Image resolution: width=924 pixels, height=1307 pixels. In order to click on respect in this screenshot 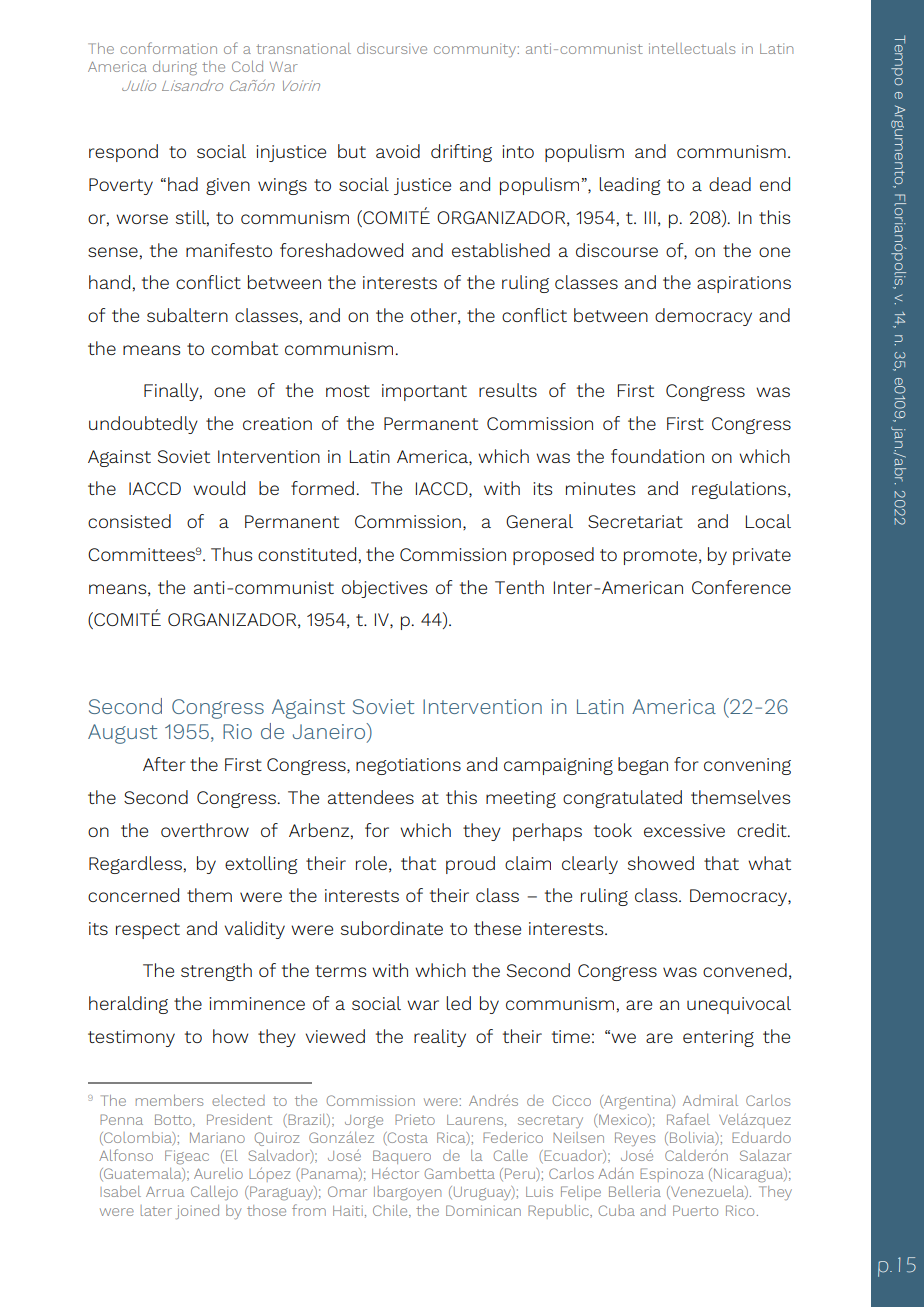, I will do `click(148, 931)`.
